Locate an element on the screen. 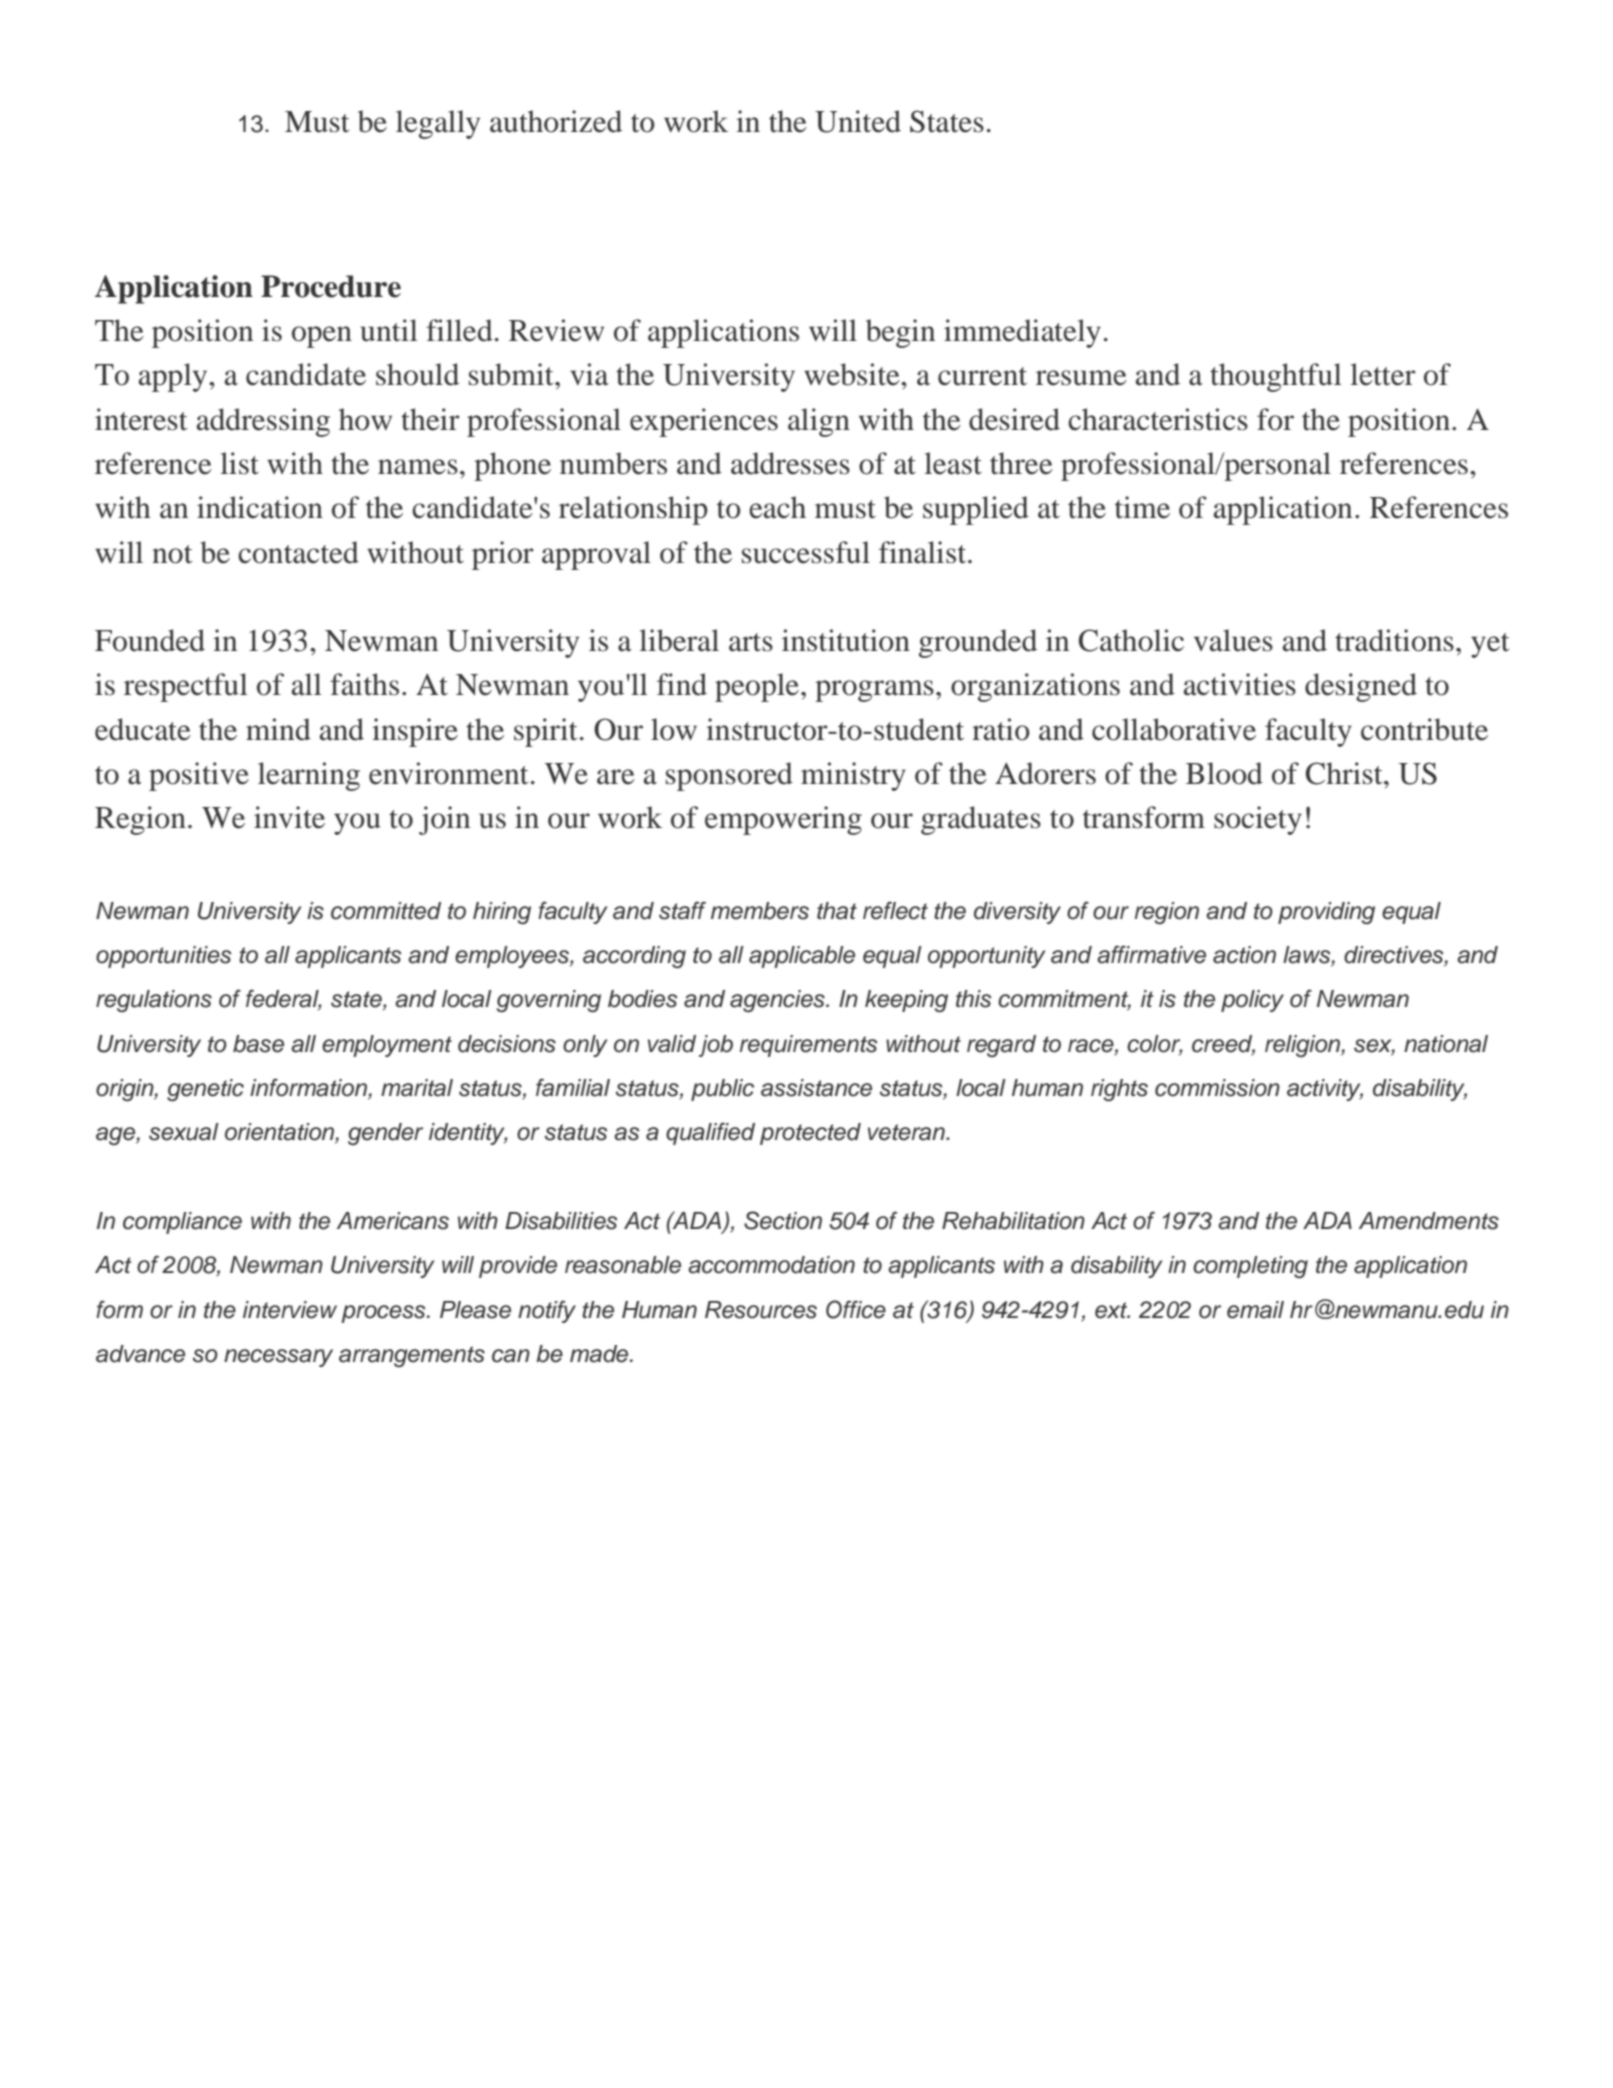 This screenshot has height=2088, width=1613. letter is located at coordinates (1383, 374).
